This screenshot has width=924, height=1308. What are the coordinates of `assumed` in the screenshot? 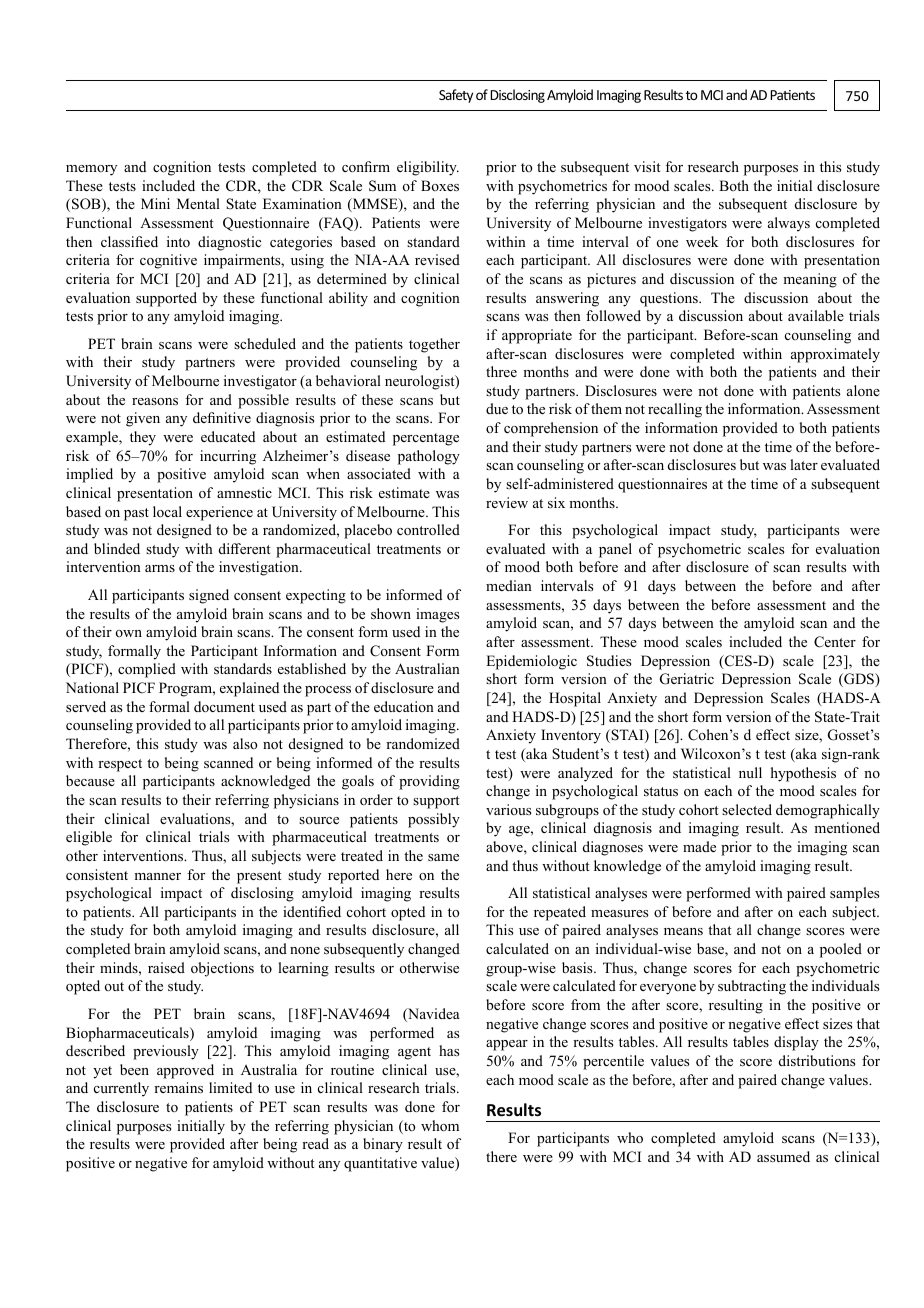 It's located at (783, 1156).
